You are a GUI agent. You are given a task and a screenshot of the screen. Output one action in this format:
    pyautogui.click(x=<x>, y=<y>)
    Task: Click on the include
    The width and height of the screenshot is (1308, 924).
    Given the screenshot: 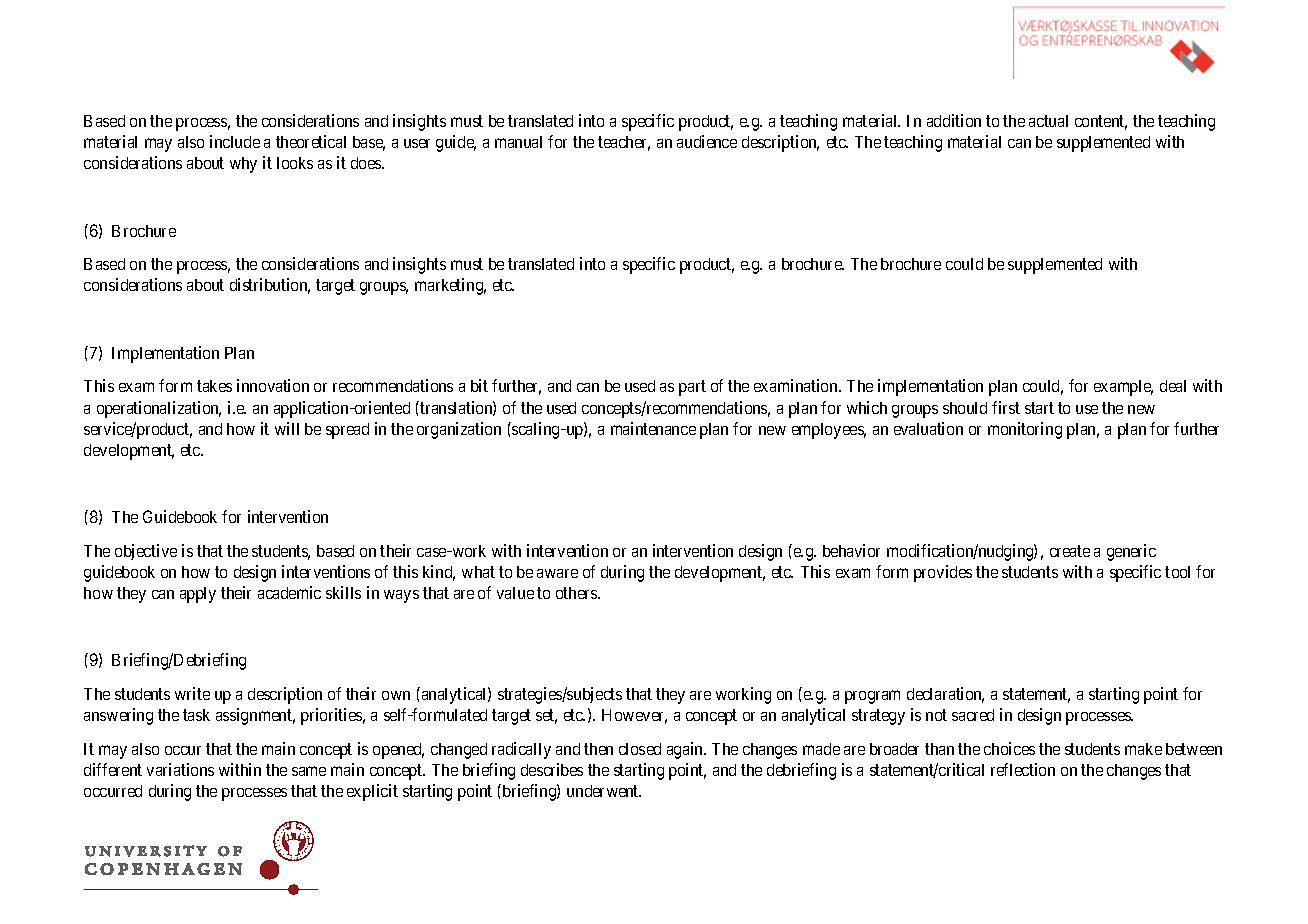 What is the action you would take?
    pyautogui.click(x=235, y=141)
